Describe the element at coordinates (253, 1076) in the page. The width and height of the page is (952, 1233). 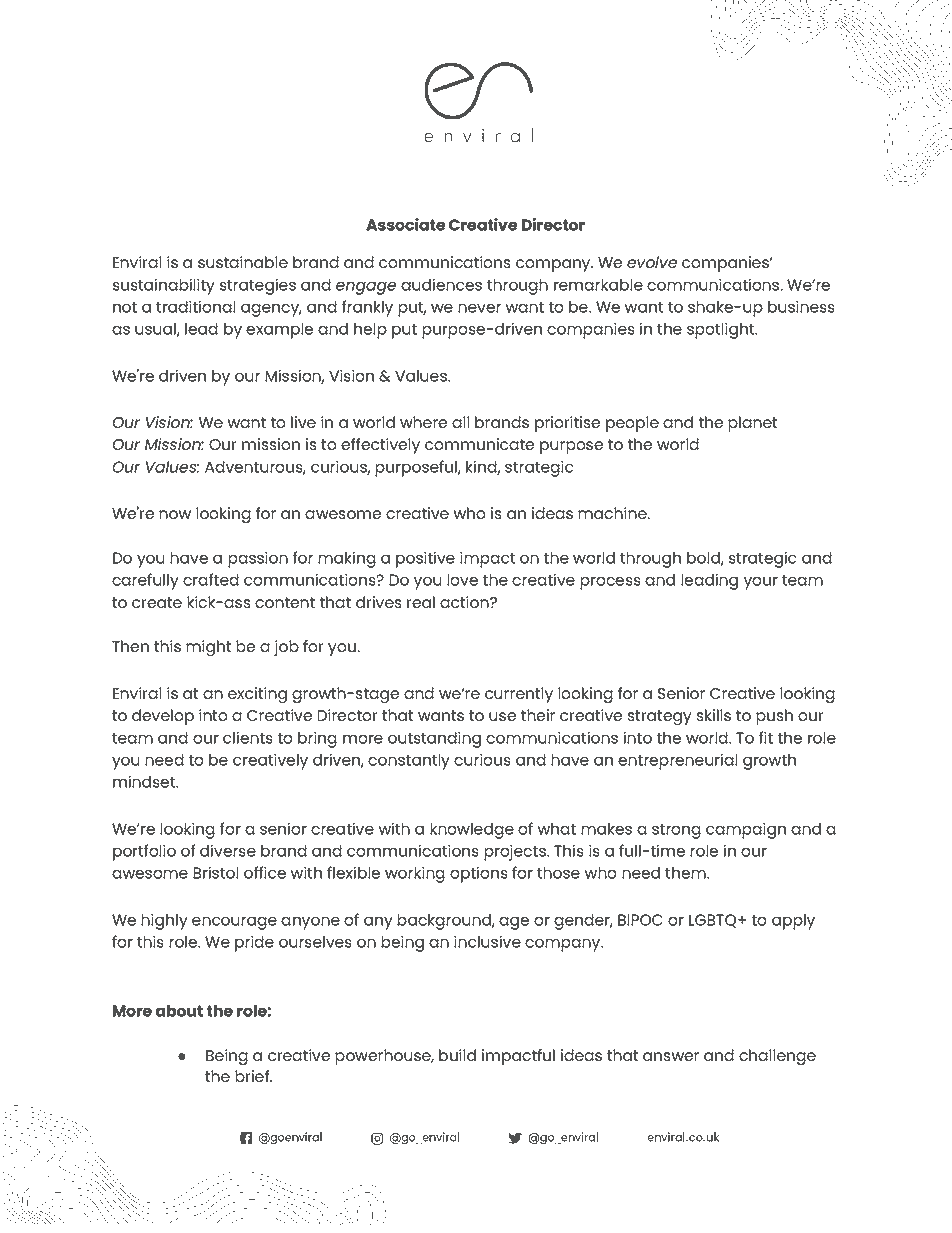
I see `brief` at that location.
